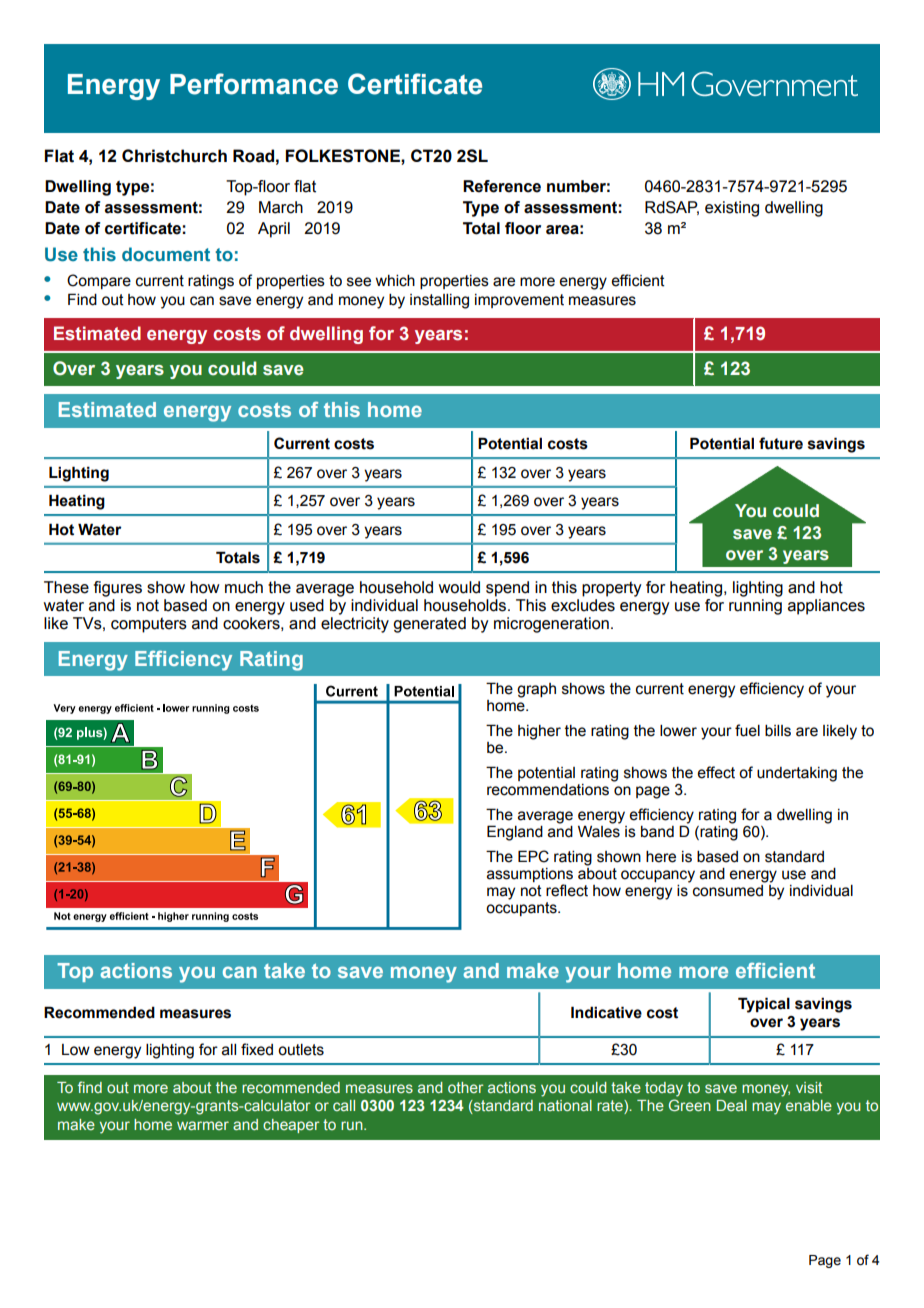 The height and width of the document is (1308, 924). I want to click on future, so click(781, 443).
